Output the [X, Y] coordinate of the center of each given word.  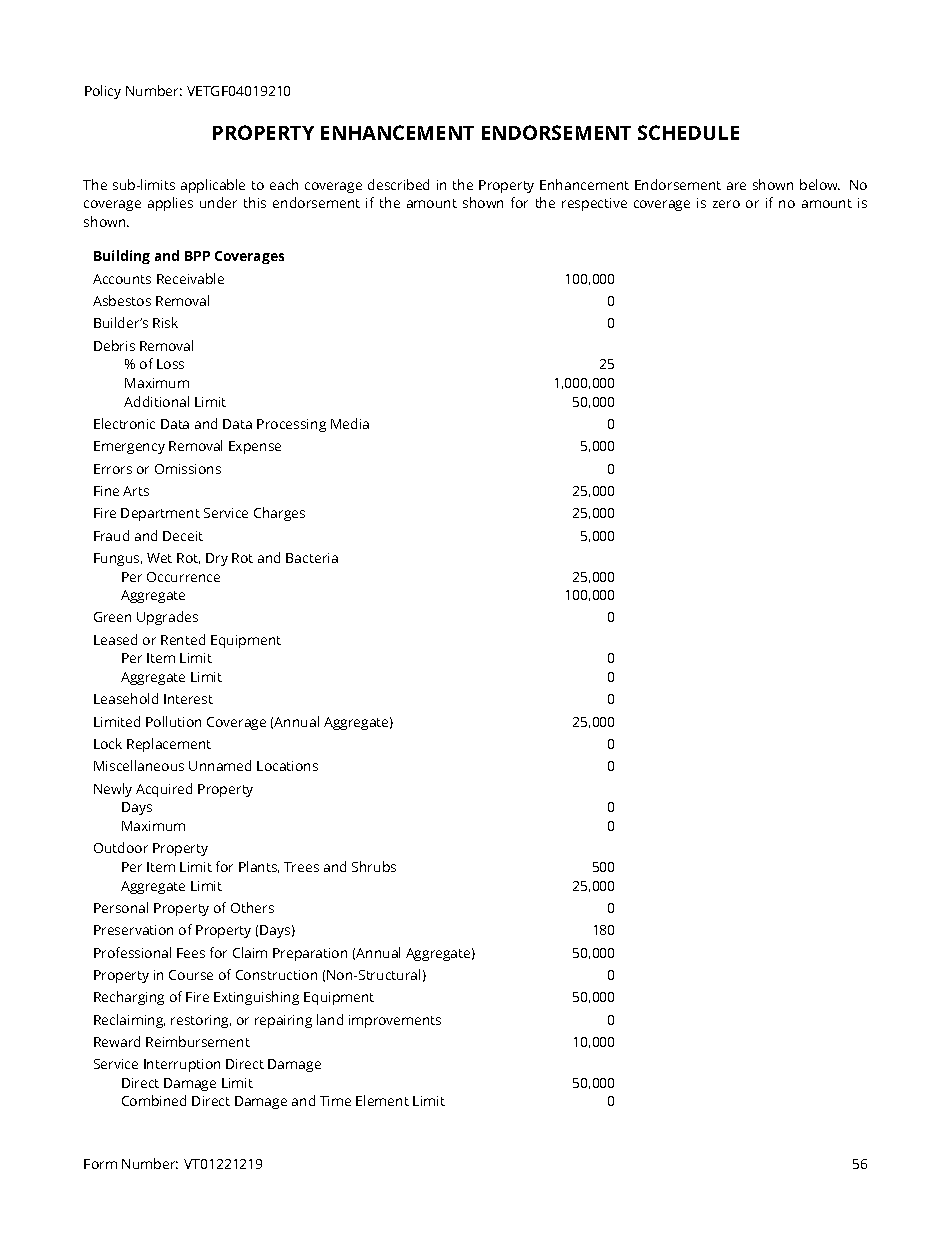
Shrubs [374, 866]
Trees [301, 867]
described [398, 184]
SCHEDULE [688, 132]
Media [350, 423]
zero [726, 204]
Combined [154, 1100]
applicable [213, 186]
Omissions [188, 469]
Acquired [164, 790]
